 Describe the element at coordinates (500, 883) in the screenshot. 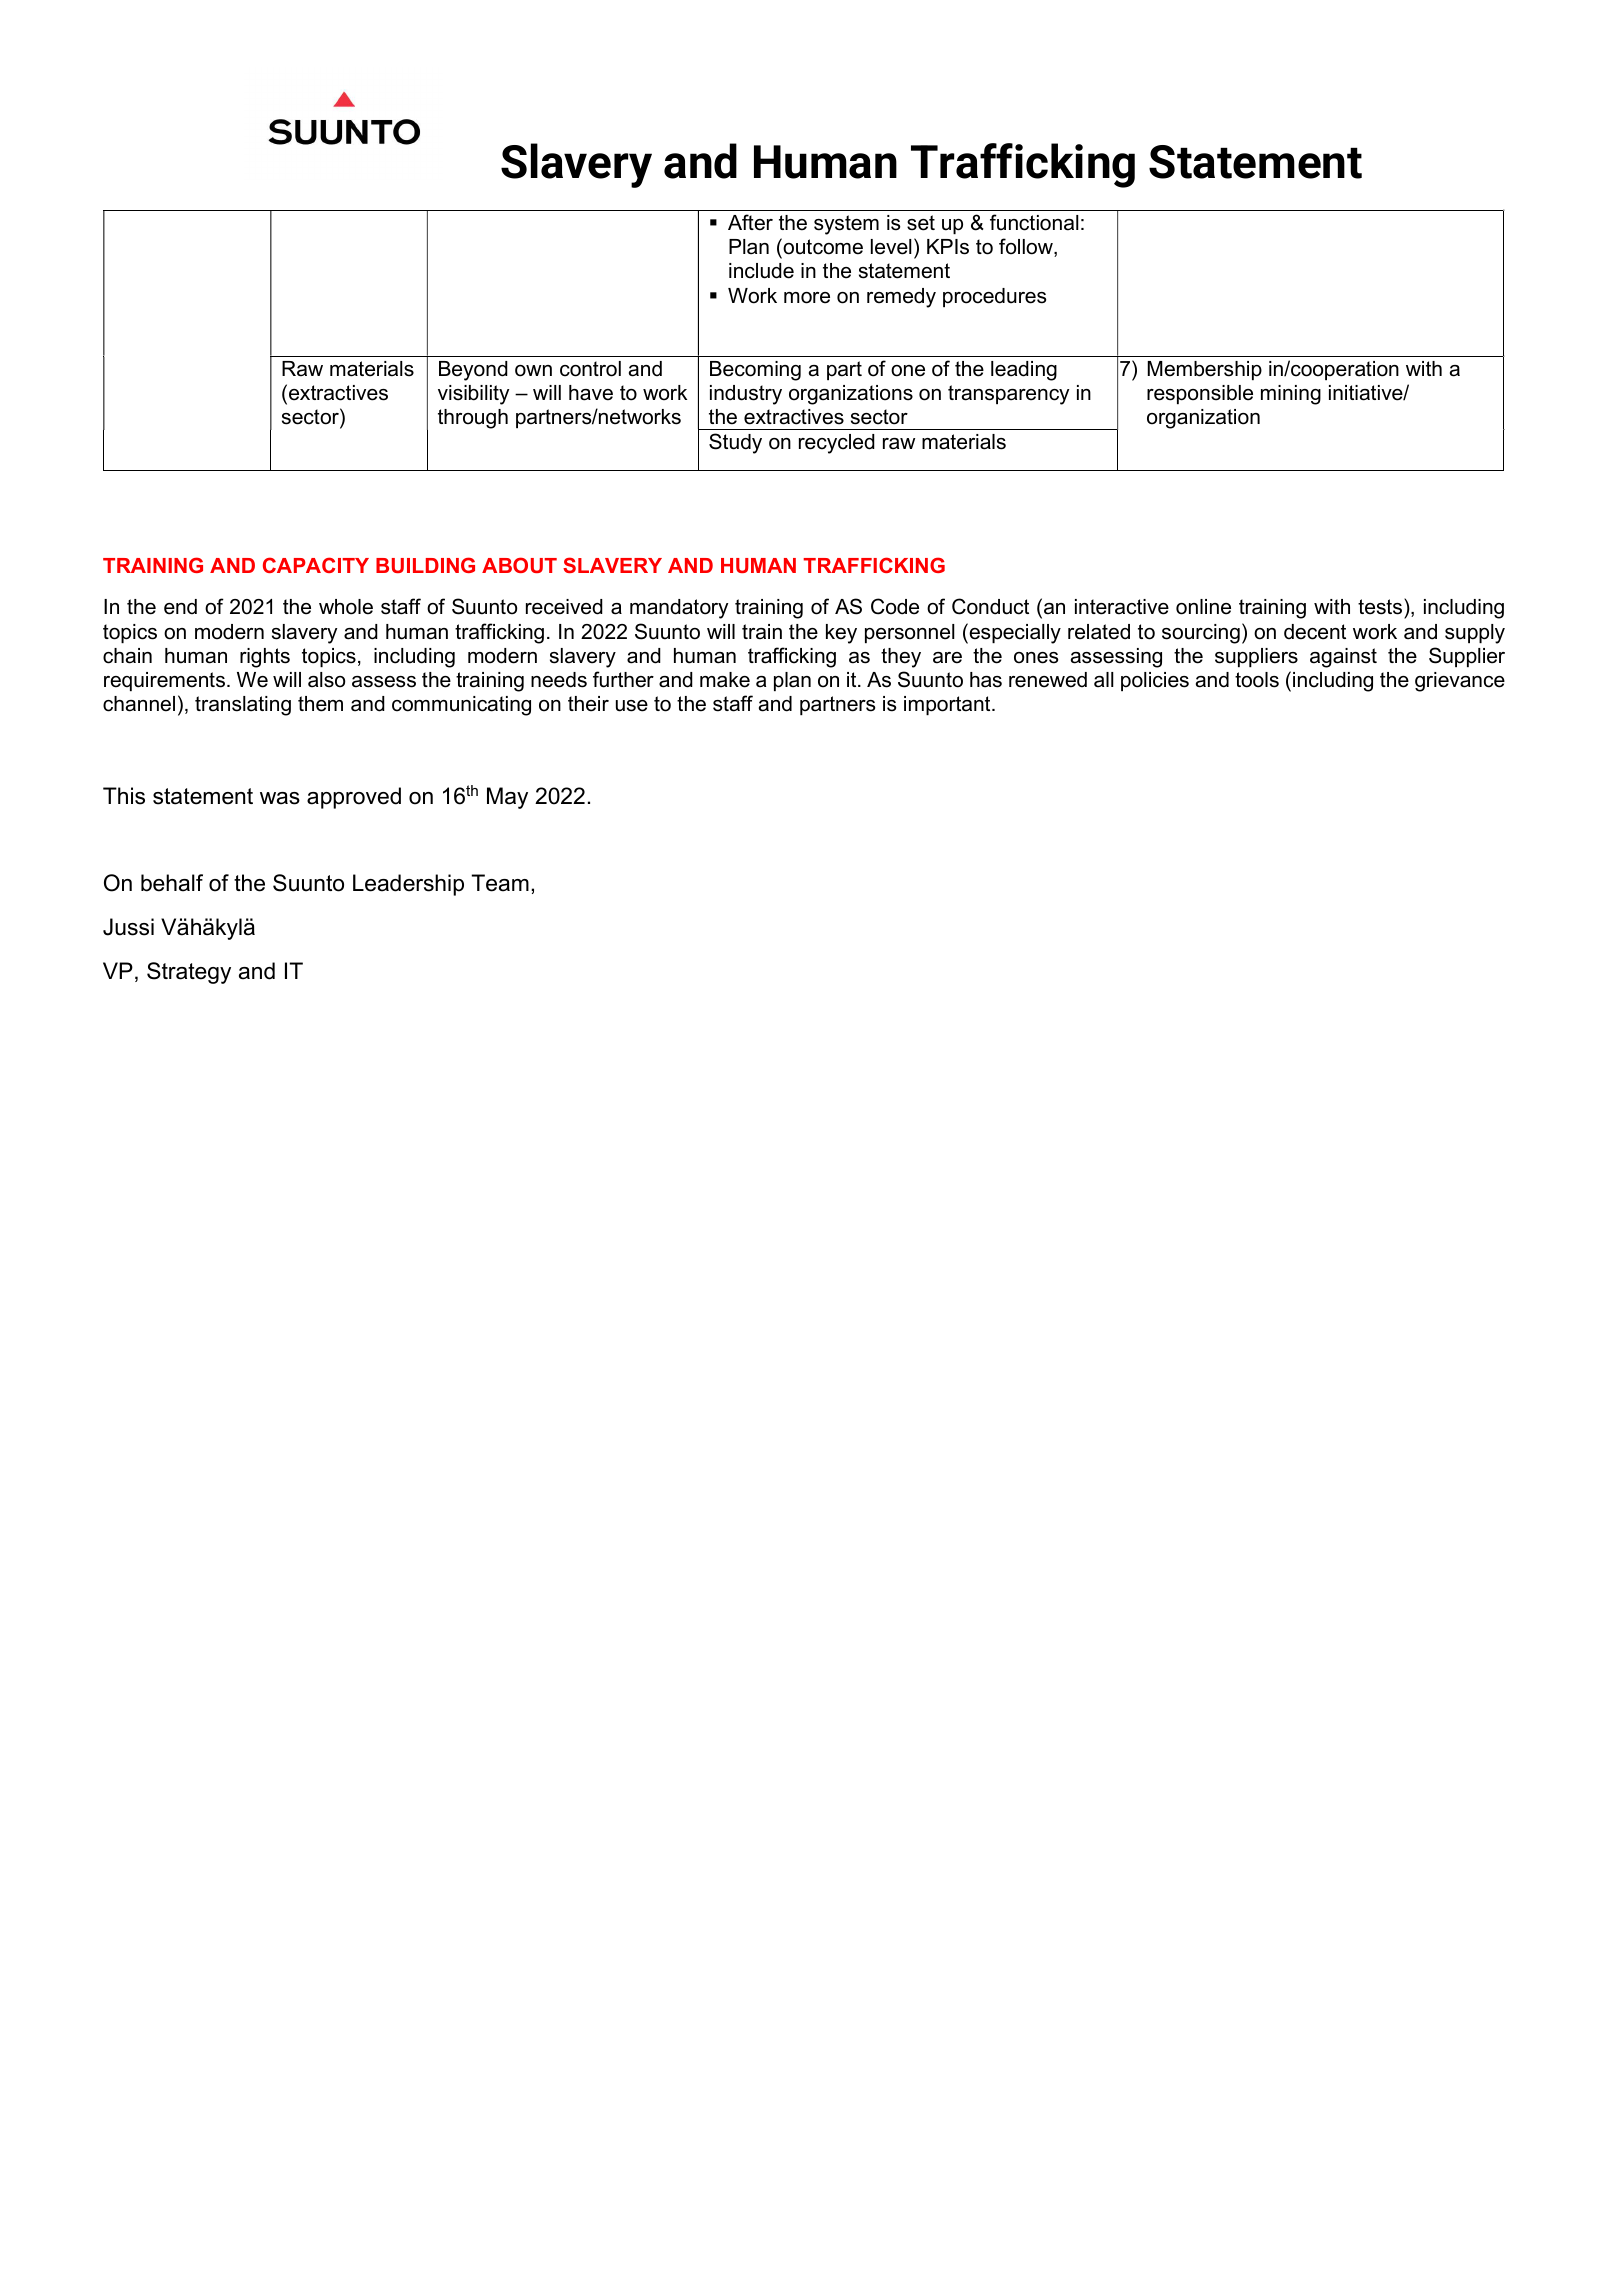

I see `Team` at that location.
